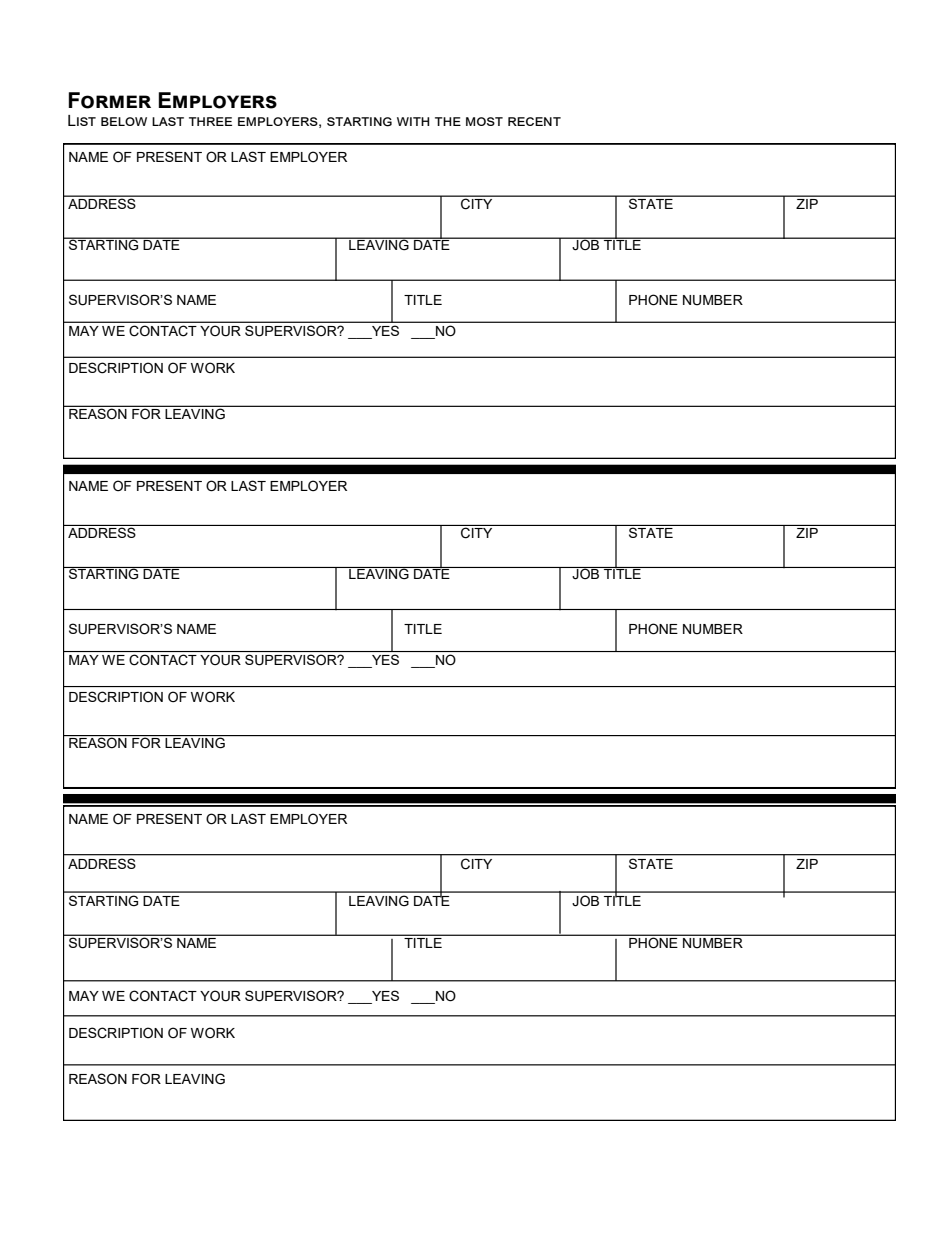  Describe the element at coordinates (82, 120) in the screenshot. I see `List` at that location.
